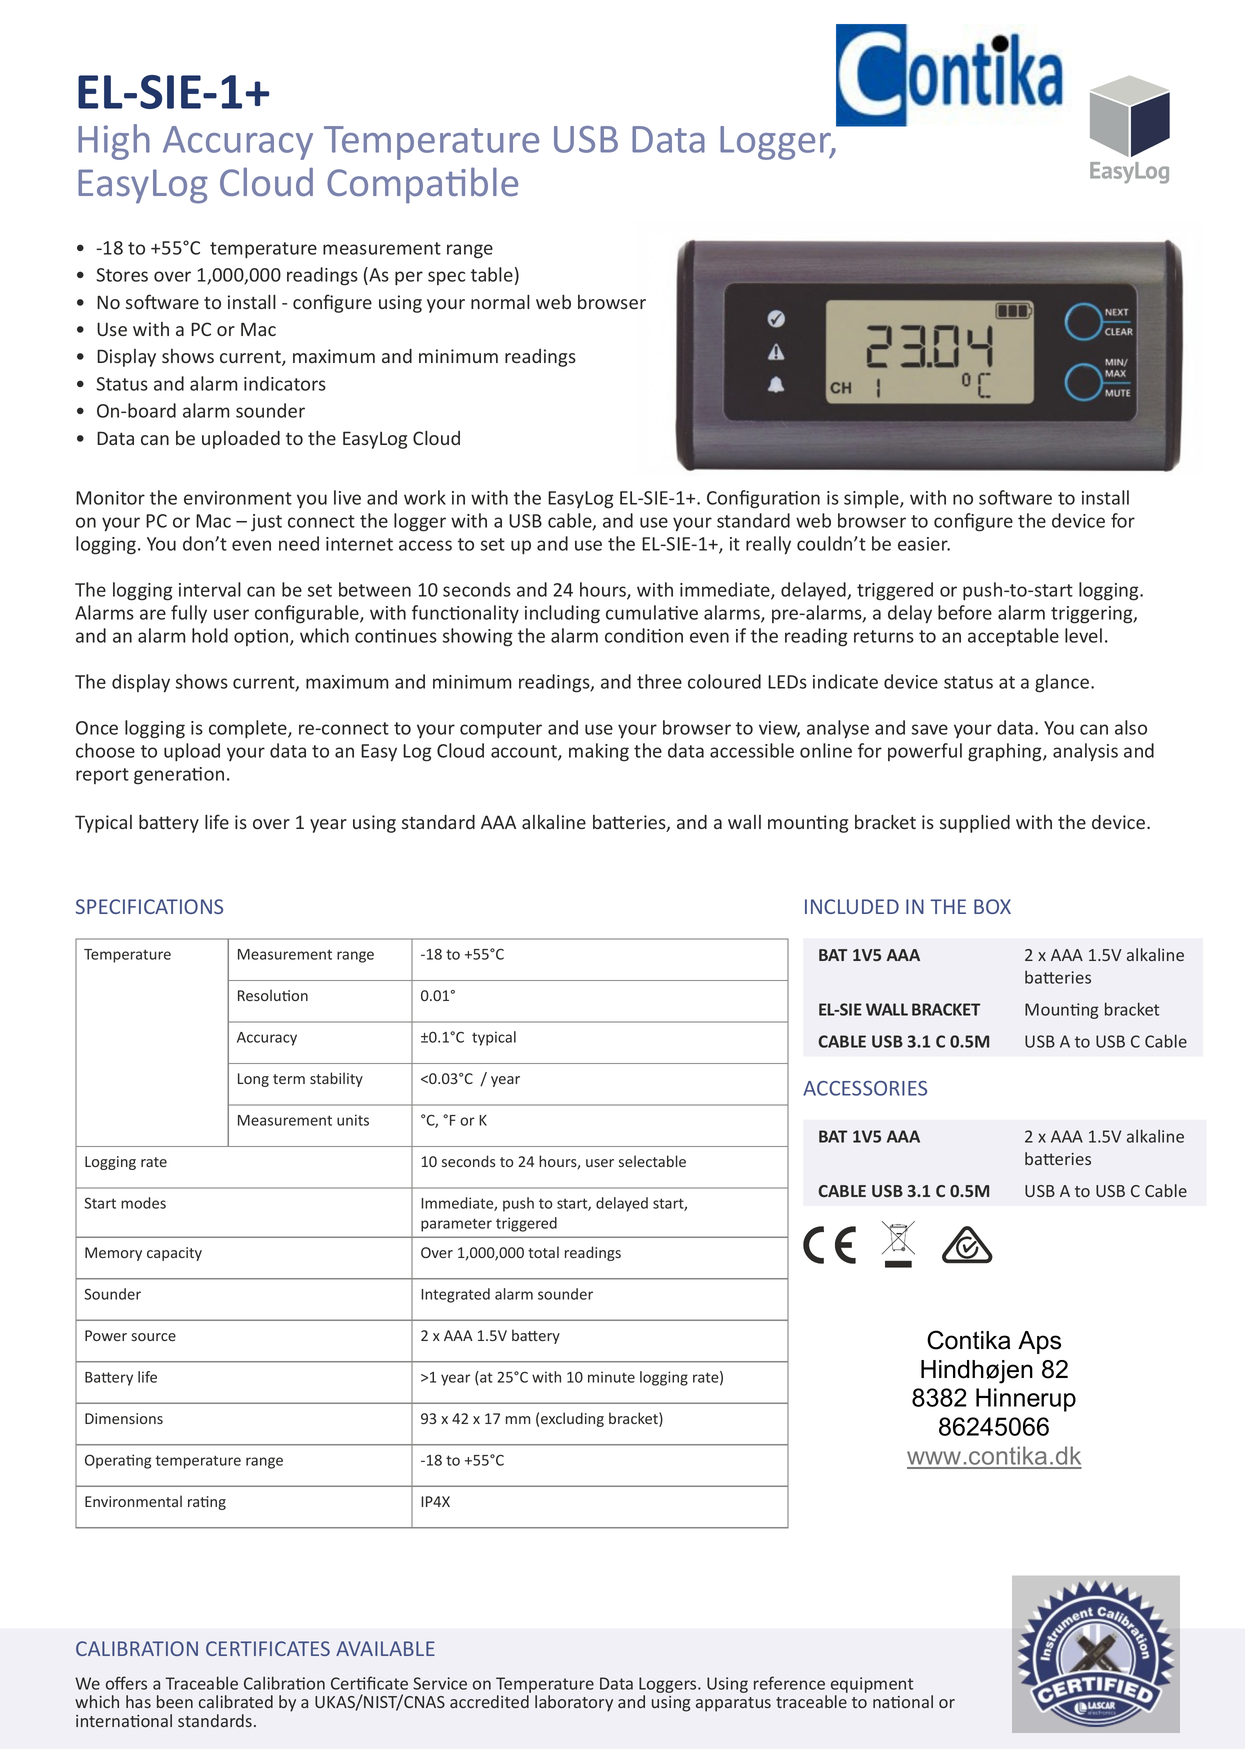  Describe the element at coordinates (562, 614) in the page. I see `including` at that location.
